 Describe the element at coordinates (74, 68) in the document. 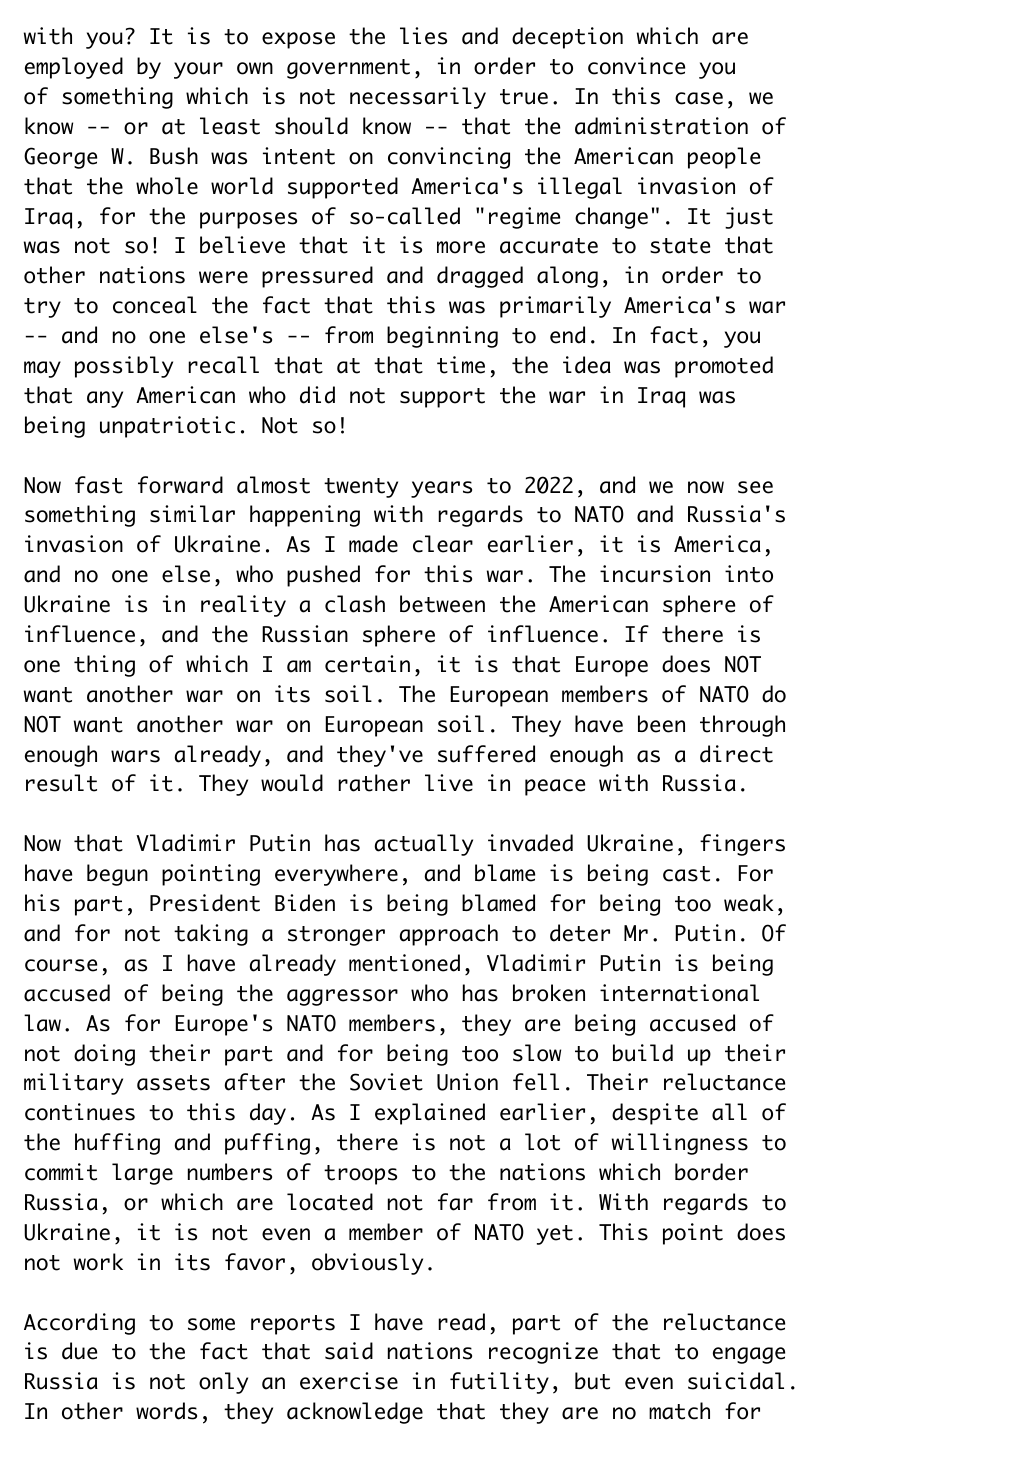

I see `employed` at that location.
